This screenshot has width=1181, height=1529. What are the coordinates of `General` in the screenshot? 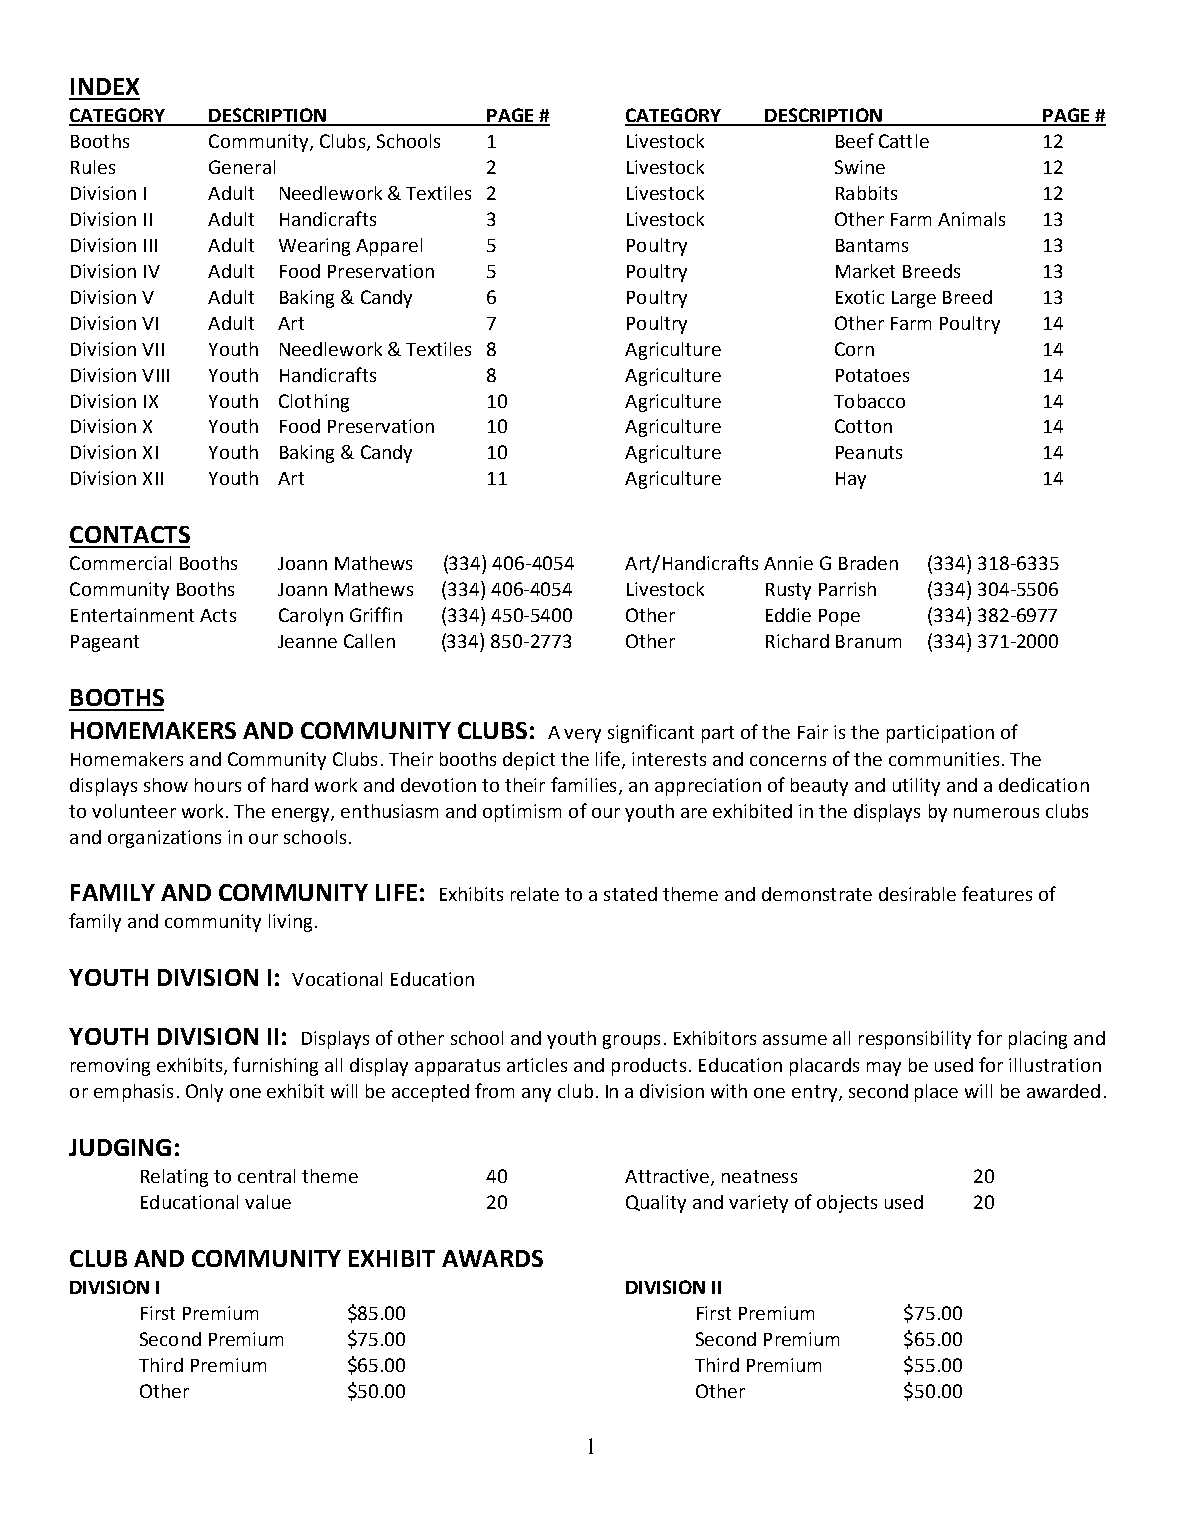 It's located at (242, 167).
